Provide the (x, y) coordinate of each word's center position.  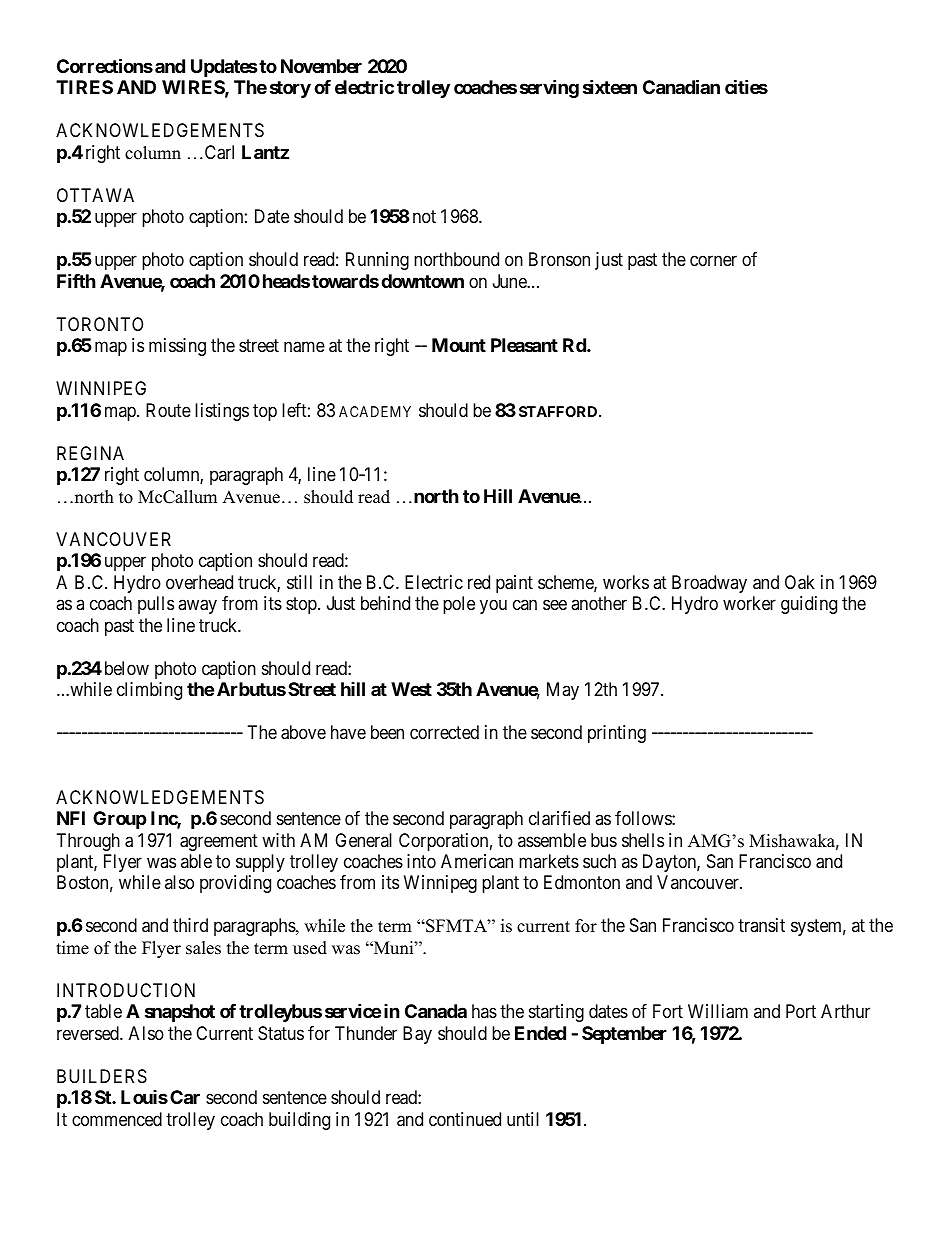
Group (120, 820)
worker (749, 603)
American (477, 861)
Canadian (681, 87)
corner (713, 261)
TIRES (84, 87)
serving (549, 89)
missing (177, 347)
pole (459, 605)
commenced (117, 1119)
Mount (459, 345)
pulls (156, 605)
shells (643, 840)
